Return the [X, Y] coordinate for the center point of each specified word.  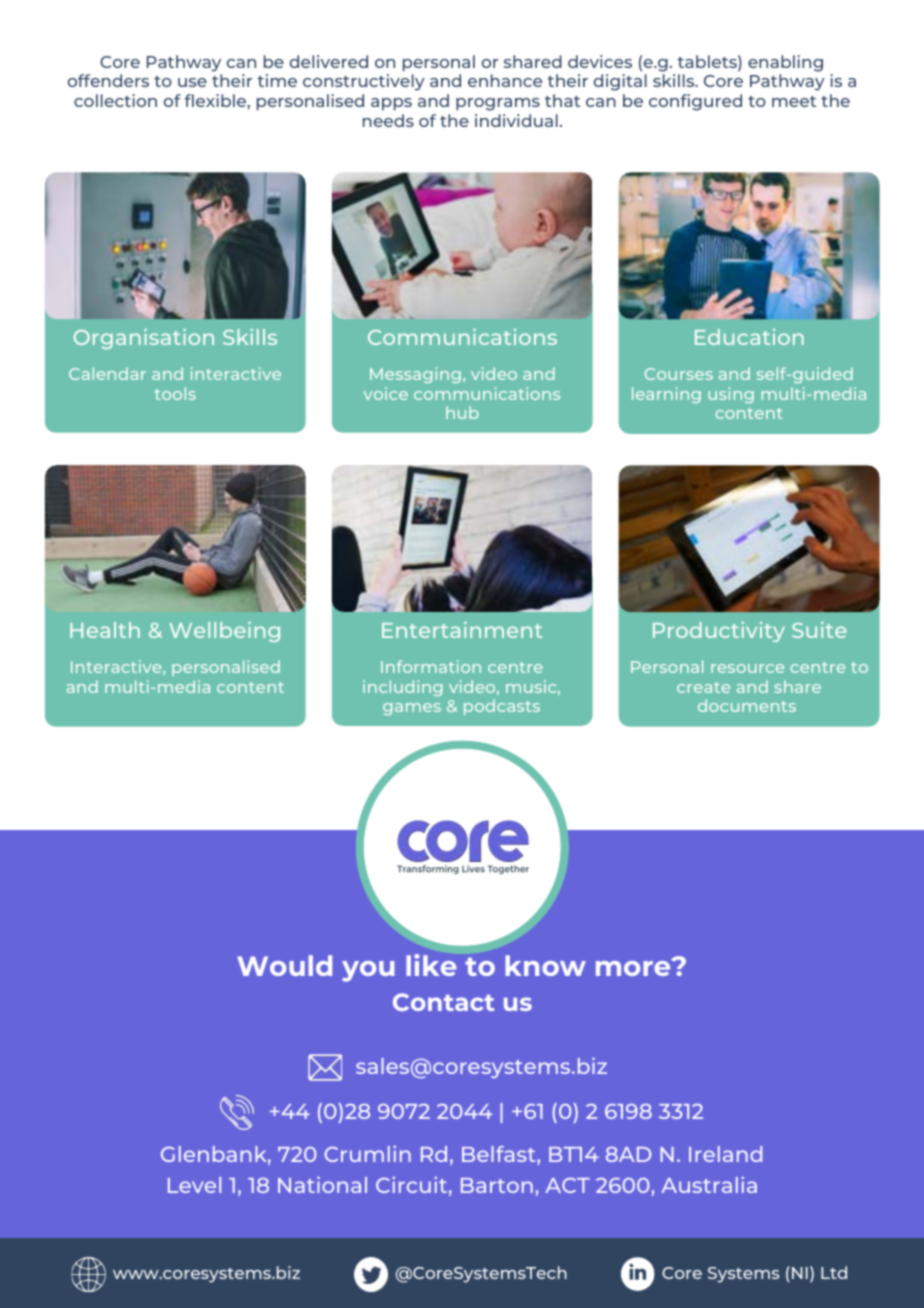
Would [284, 965]
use [192, 82]
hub [462, 412]
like [431, 965]
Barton [497, 1185]
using [731, 395]
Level [194, 1185]
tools [175, 393]
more [634, 967]
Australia [709, 1185]
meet [794, 101]
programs [498, 104]
